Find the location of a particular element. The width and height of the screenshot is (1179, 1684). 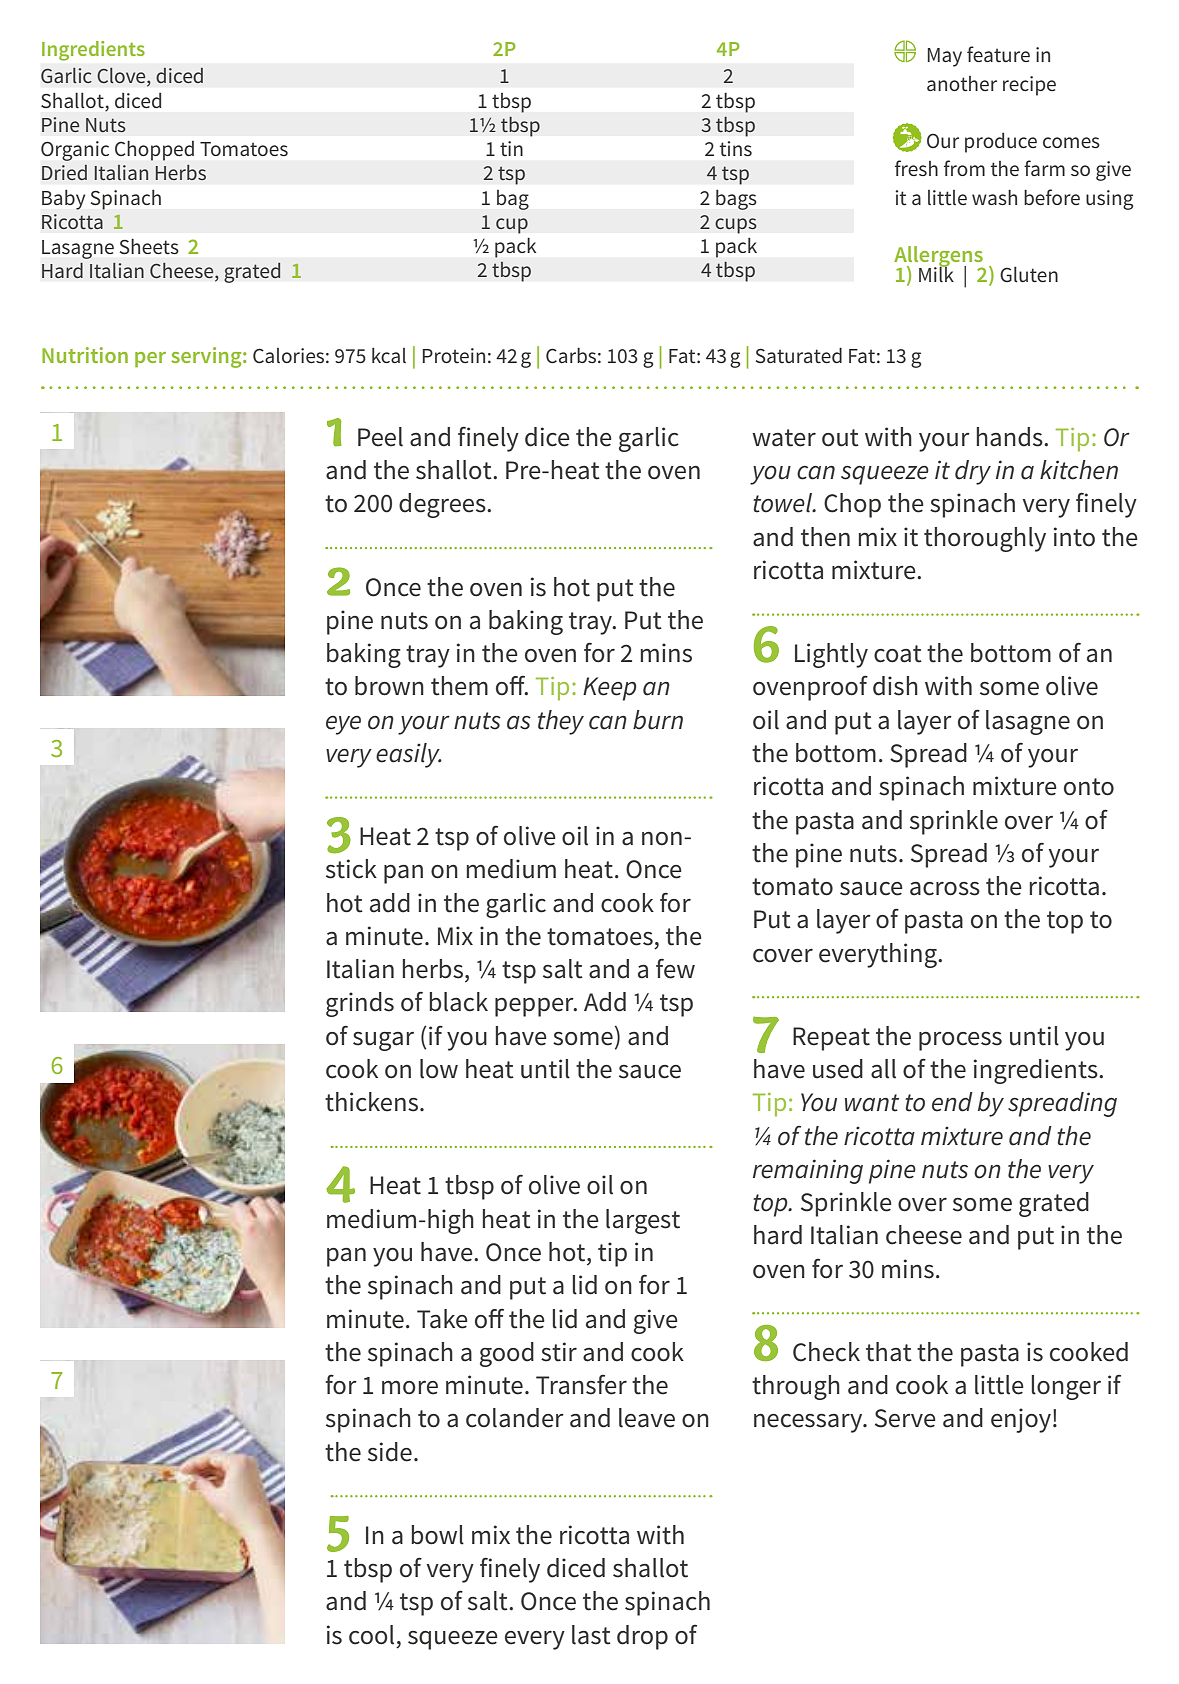

end is located at coordinates (952, 1102).
